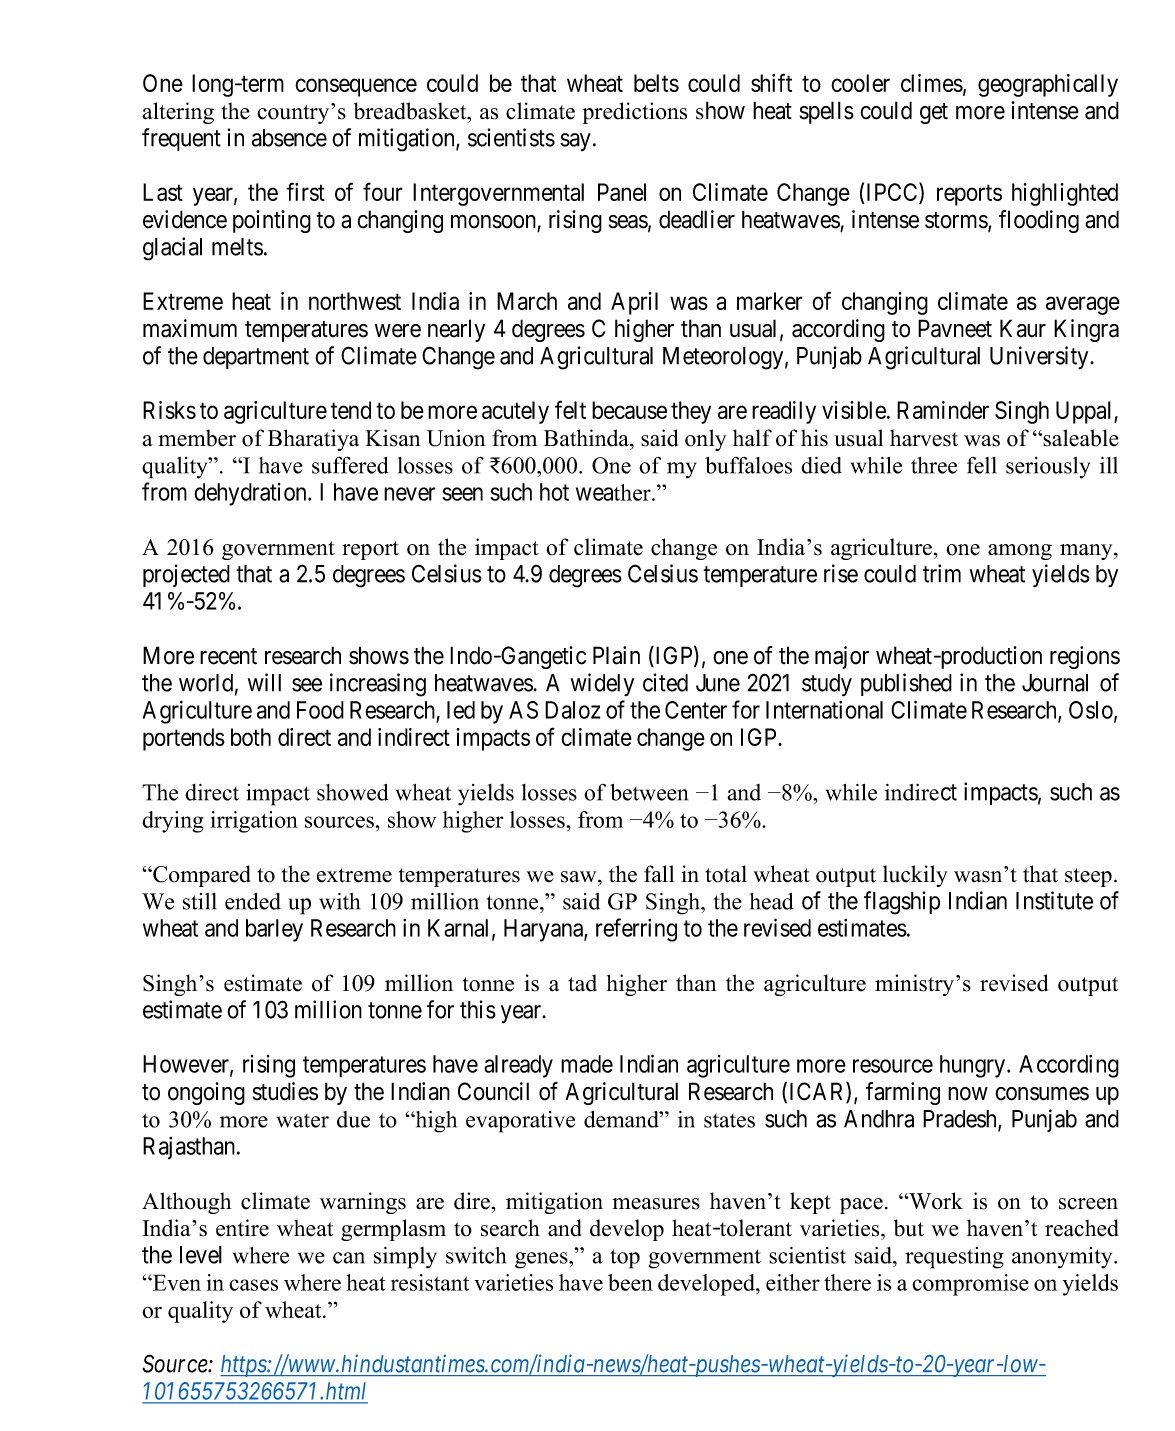 This screenshot has width=1175, height=1431. I want to click on University, so click(1040, 358).
